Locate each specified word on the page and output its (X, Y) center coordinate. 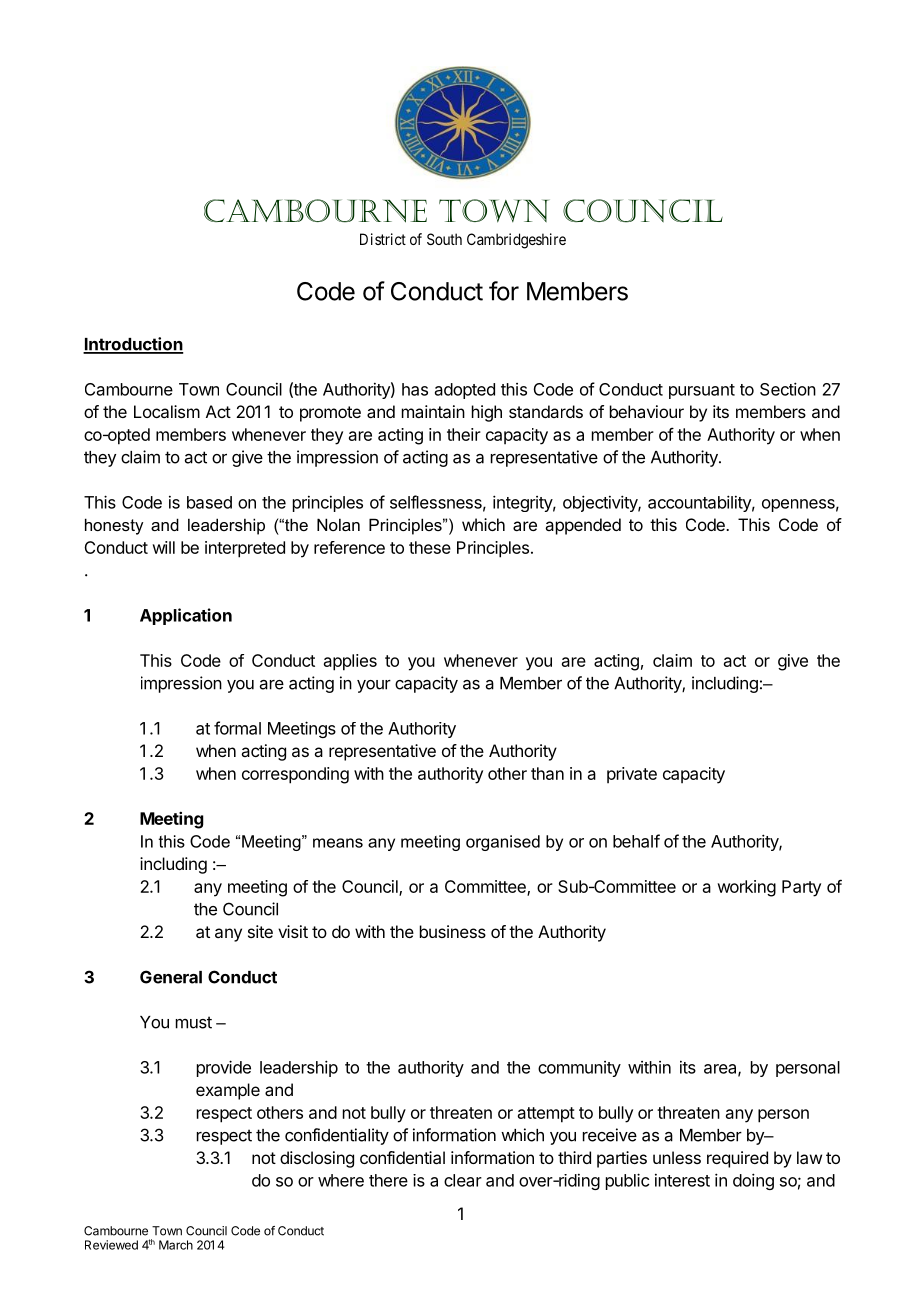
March (176, 1245)
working (747, 888)
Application (186, 616)
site (260, 931)
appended (583, 526)
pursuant (702, 391)
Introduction (133, 345)
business (453, 931)
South (444, 239)
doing (753, 1181)
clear (463, 1180)
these (430, 547)
